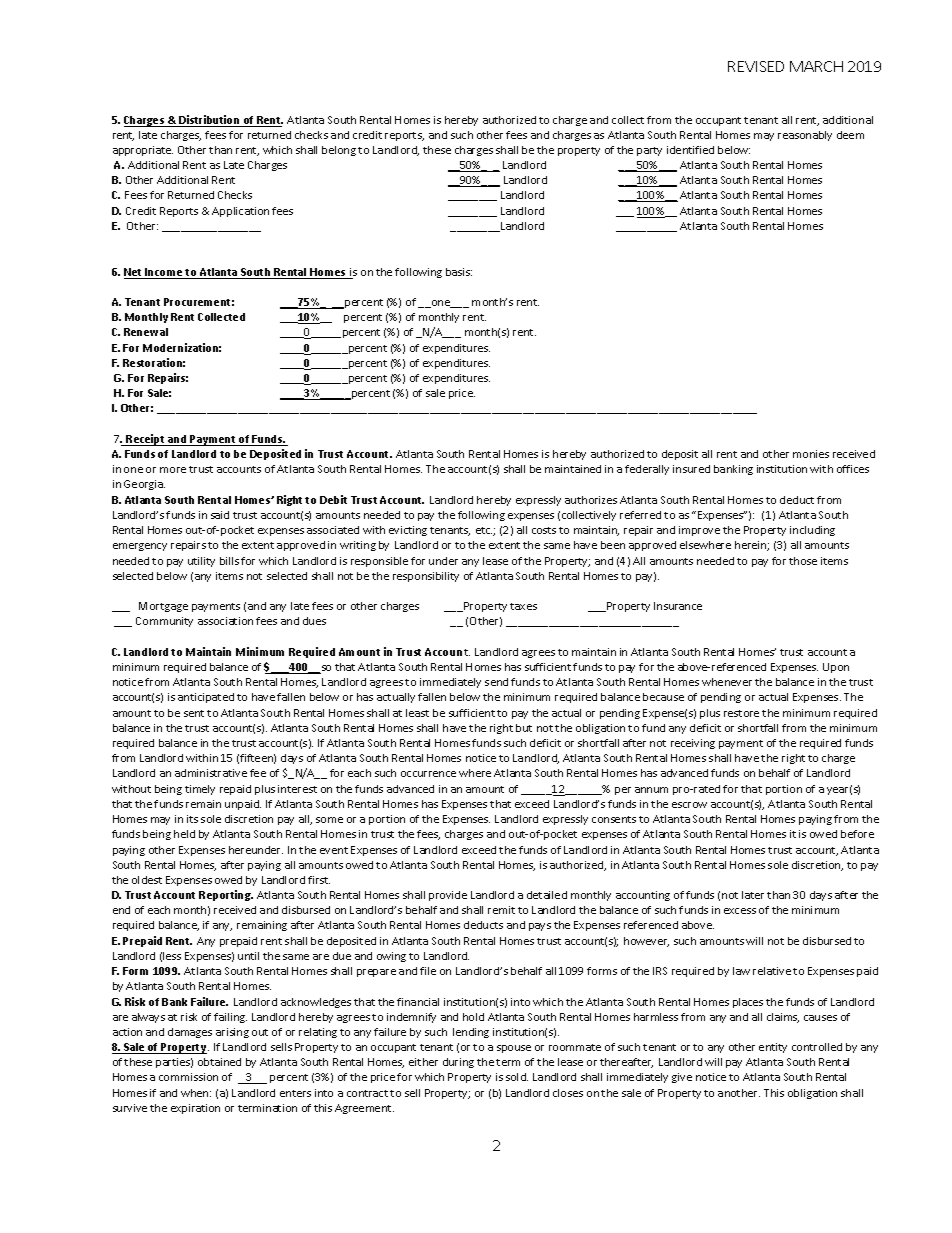  What do you see at coordinates (219, 1062) in the page?
I see `obtained` at bounding box center [219, 1062].
